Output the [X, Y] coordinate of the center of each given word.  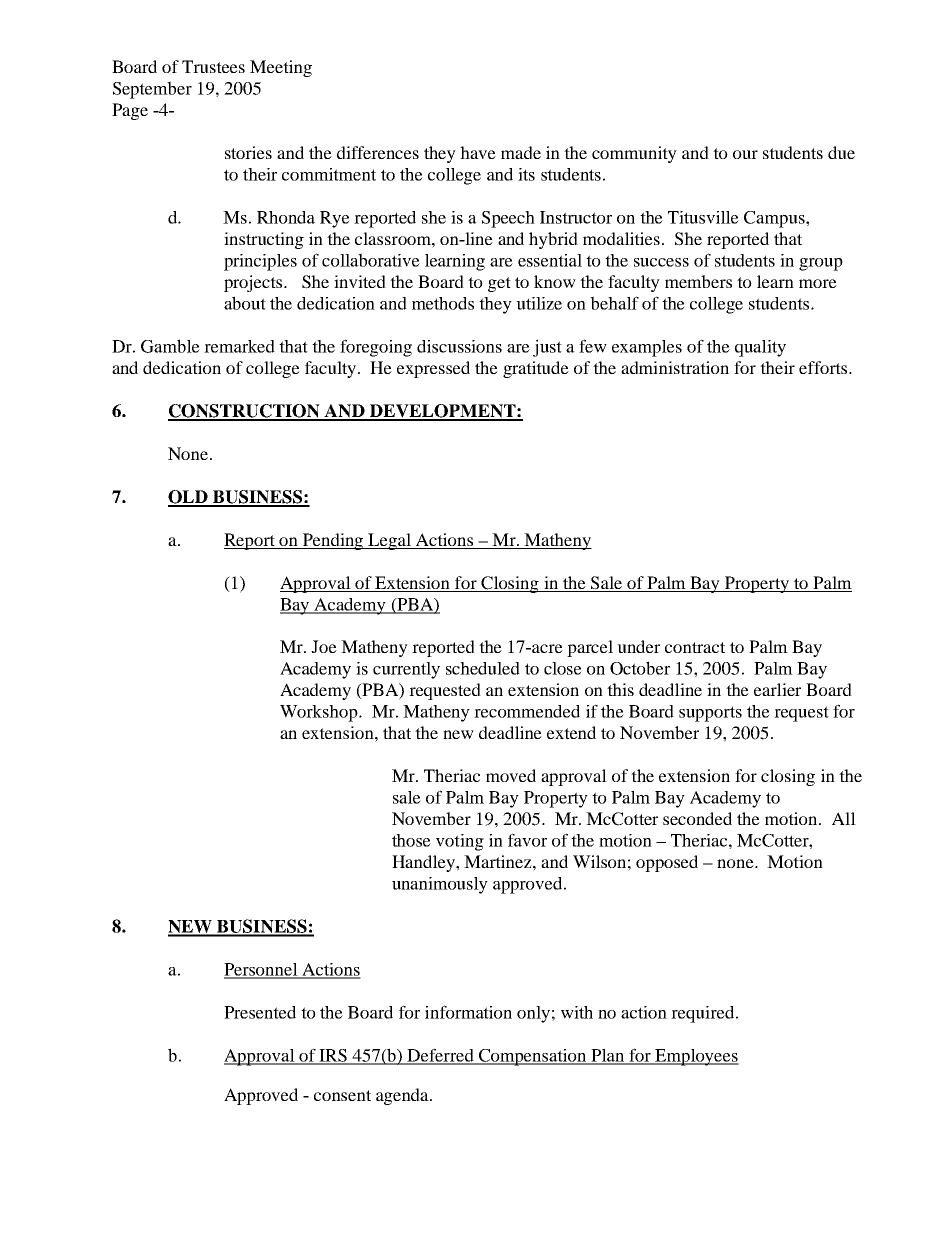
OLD [189, 498]
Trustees [213, 66]
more [818, 283]
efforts [824, 367]
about [245, 303]
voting [460, 842]
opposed [667, 863]
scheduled [483, 668]
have [478, 152]
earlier [777, 689]
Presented [260, 1012]
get [499, 284]
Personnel [262, 970]
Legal [389, 541]
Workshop [320, 713]
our [745, 154]
